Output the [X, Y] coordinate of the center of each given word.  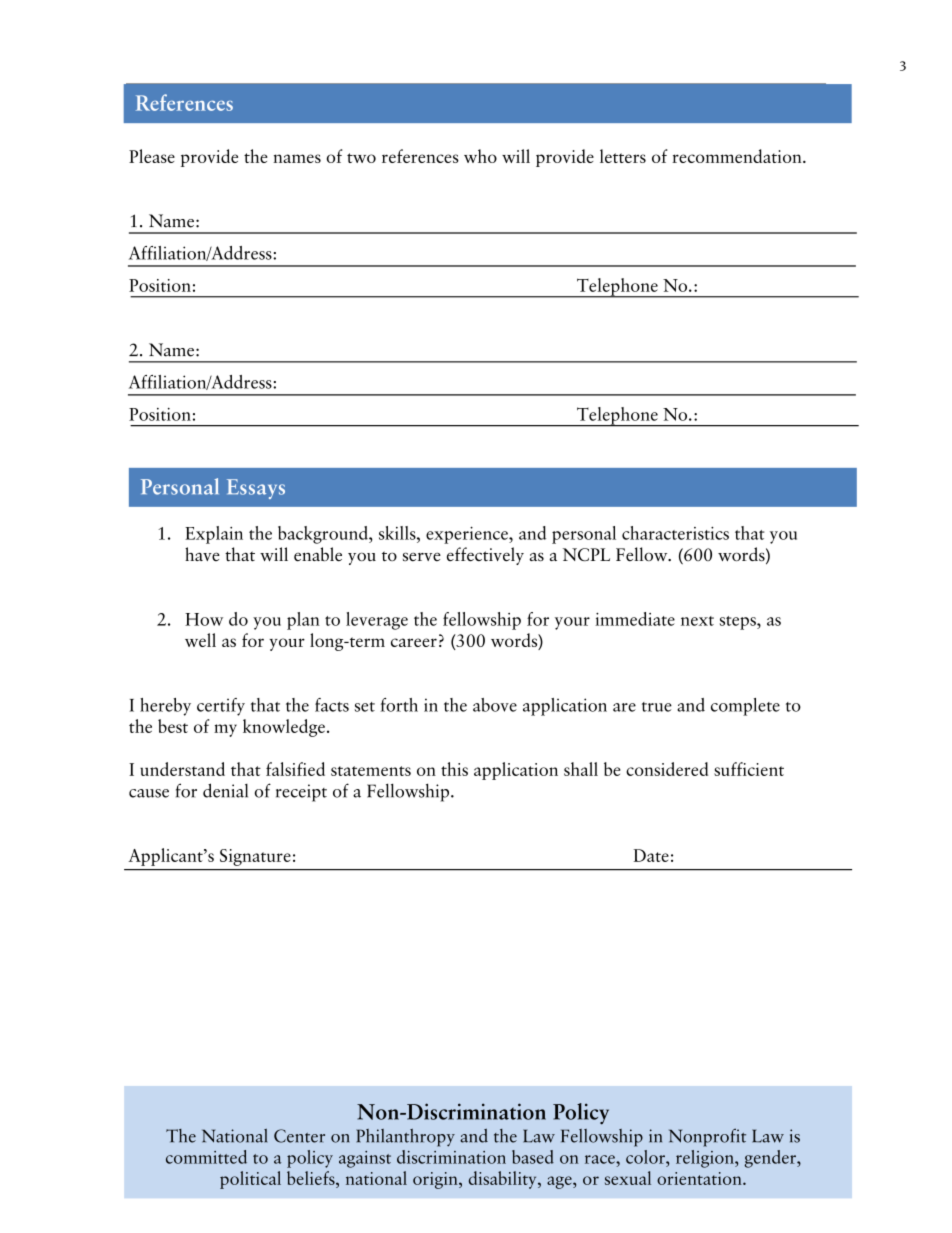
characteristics [675, 533]
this [454, 769]
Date [651, 855]
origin [436, 1180]
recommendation [738, 156]
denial [225, 790]
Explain [214, 535]
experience [468, 535]
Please [152, 156]
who [480, 156]
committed [206, 1157]
